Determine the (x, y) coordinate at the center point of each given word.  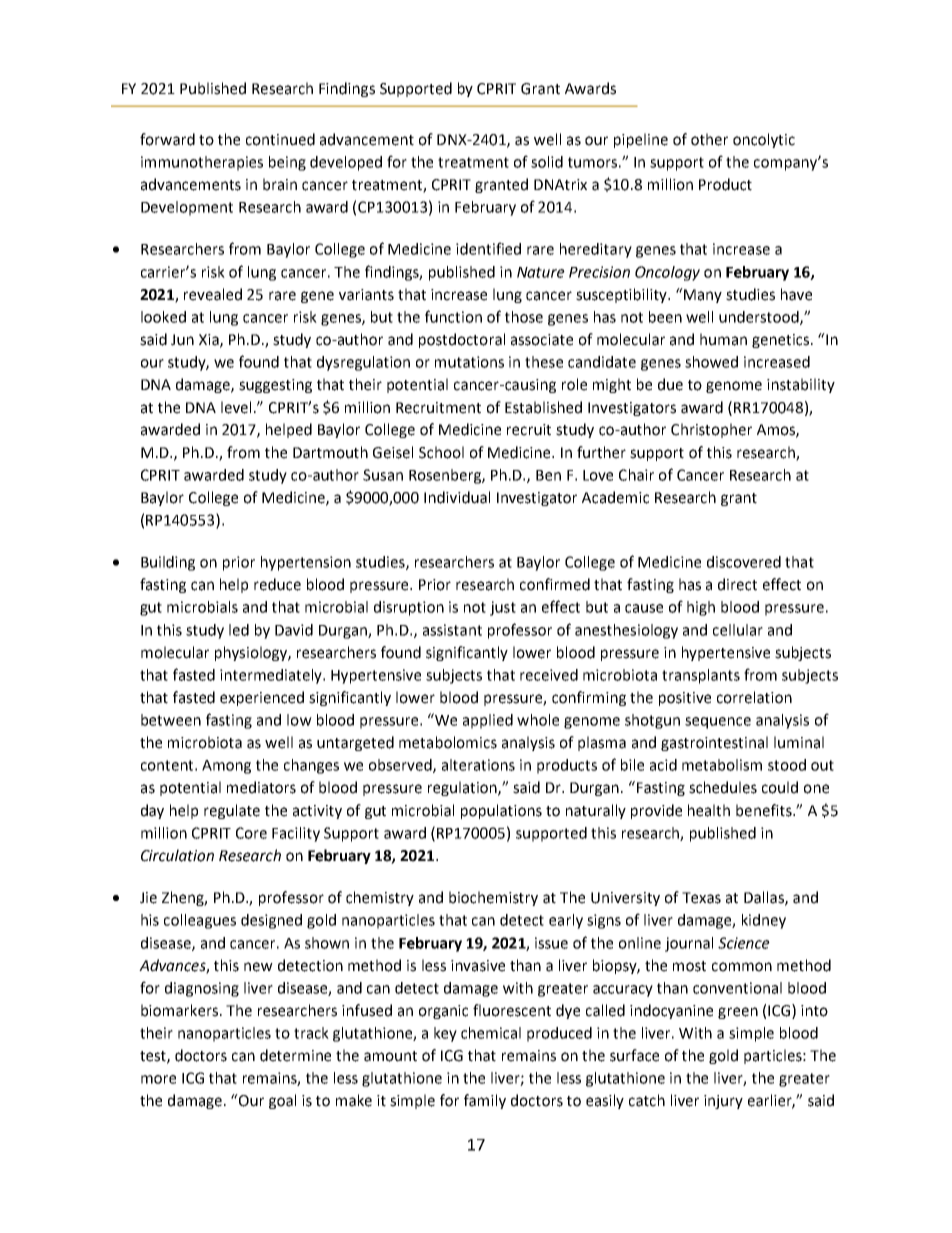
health (709, 810)
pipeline (641, 140)
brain (280, 184)
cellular (738, 630)
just (503, 608)
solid (547, 162)
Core (251, 833)
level (236, 407)
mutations (469, 362)
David (294, 630)
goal (282, 1101)
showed (711, 362)
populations (501, 811)
